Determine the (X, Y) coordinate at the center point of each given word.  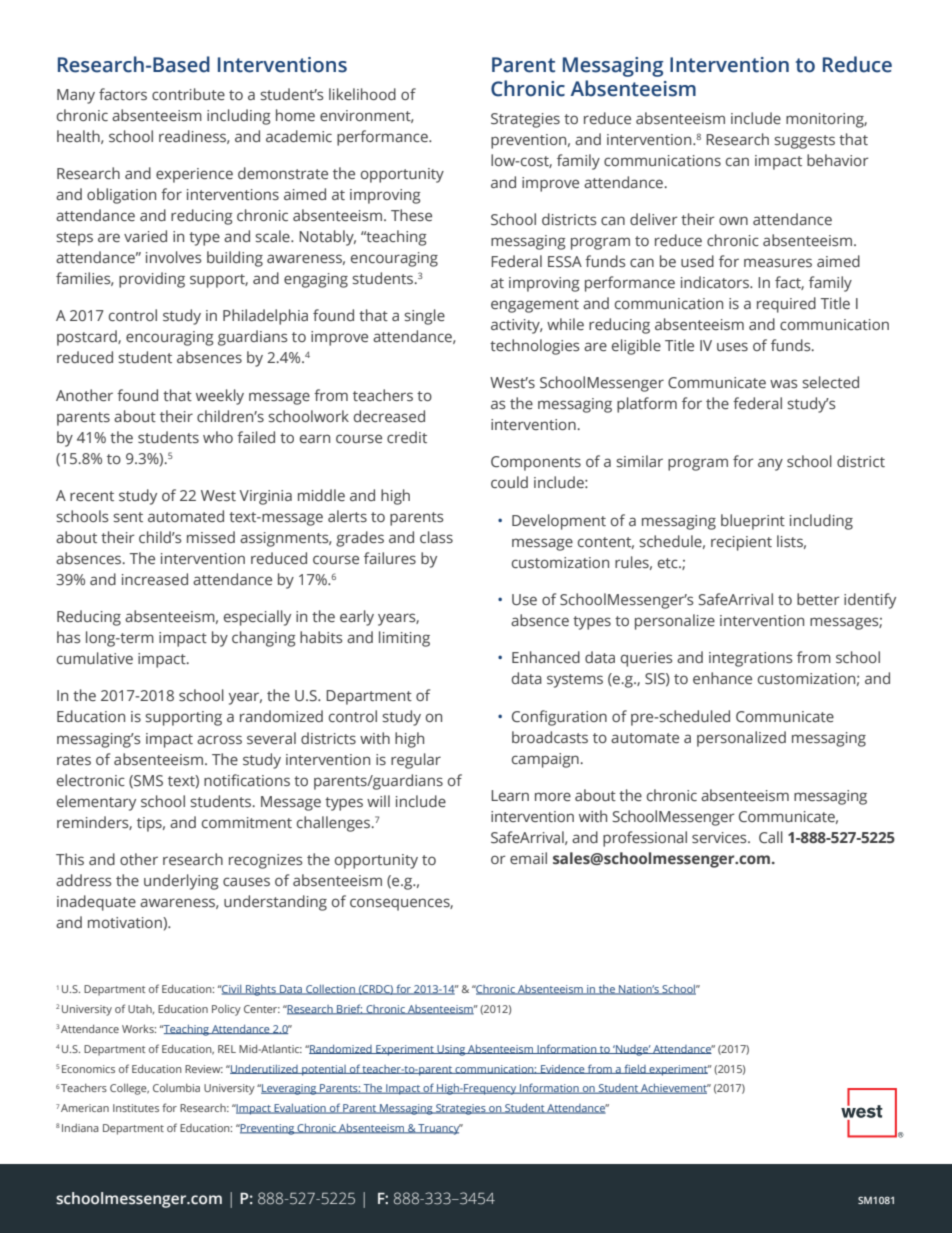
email (528, 858)
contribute (188, 94)
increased (155, 579)
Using (451, 1050)
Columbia (176, 1088)
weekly (220, 397)
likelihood (362, 94)
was (783, 383)
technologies (534, 347)
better (818, 599)
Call (771, 837)
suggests (804, 142)
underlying (181, 882)
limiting (404, 639)
